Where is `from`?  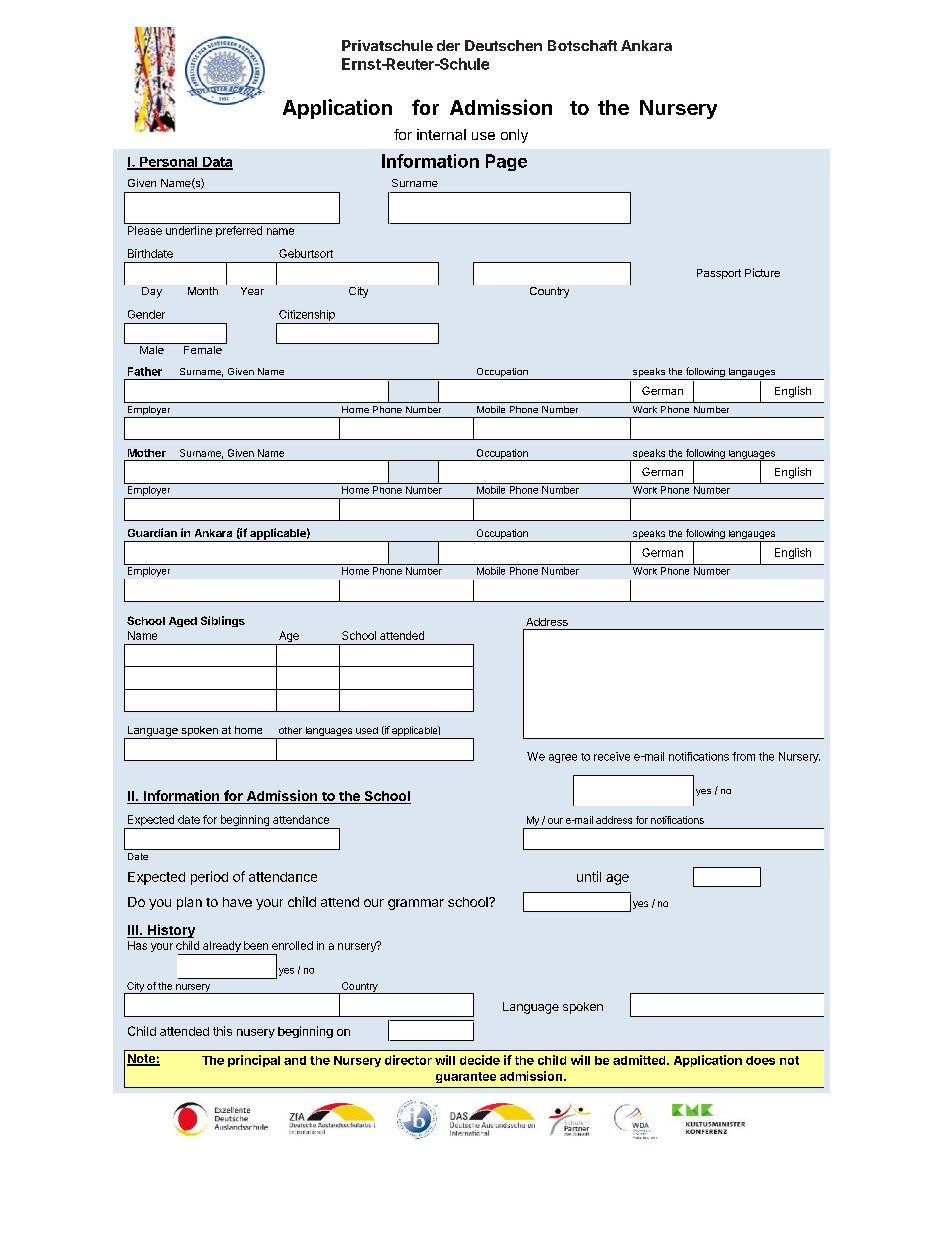 from is located at coordinates (743, 756).
